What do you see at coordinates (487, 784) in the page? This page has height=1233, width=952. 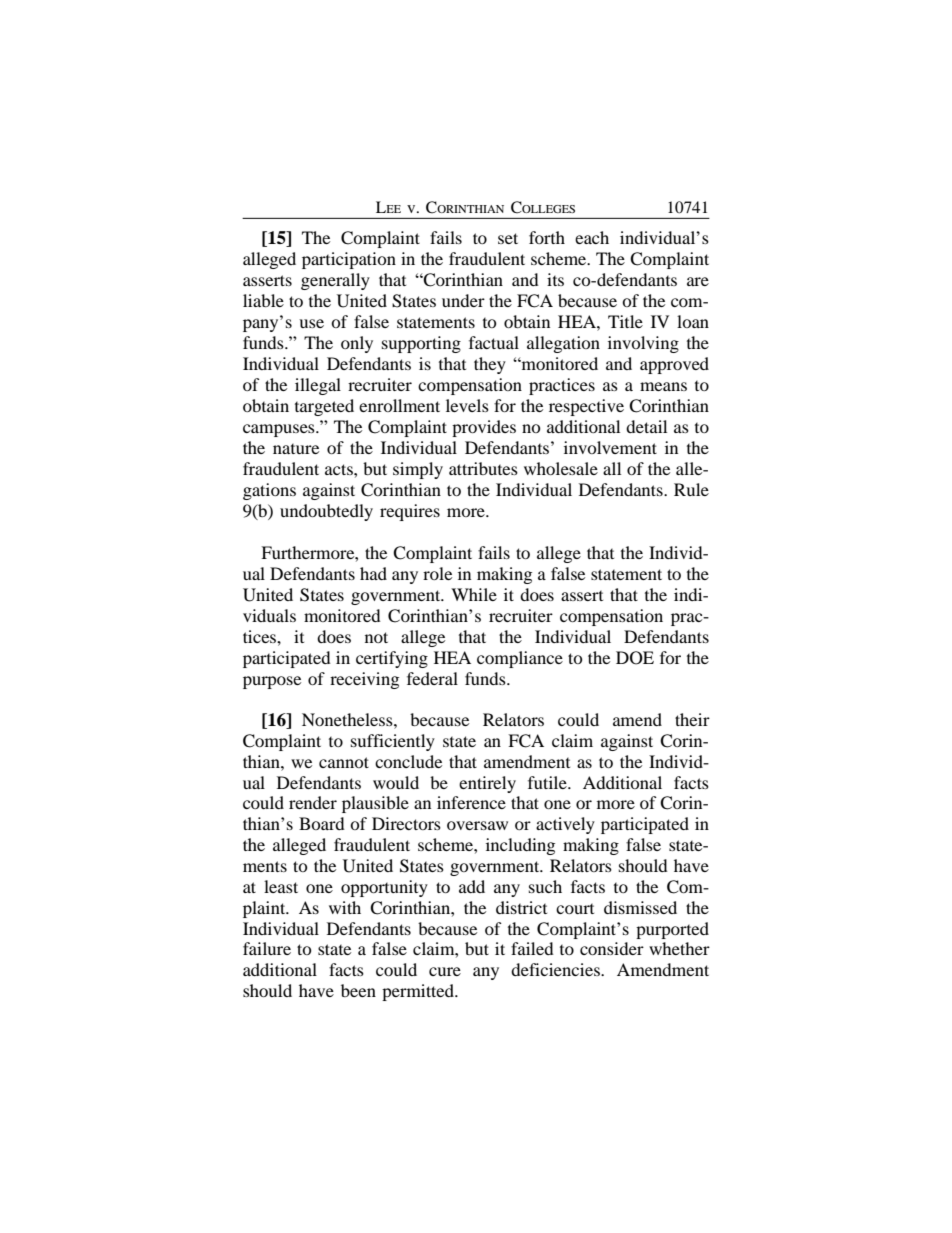 I see `entirely` at bounding box center [487, 784].
